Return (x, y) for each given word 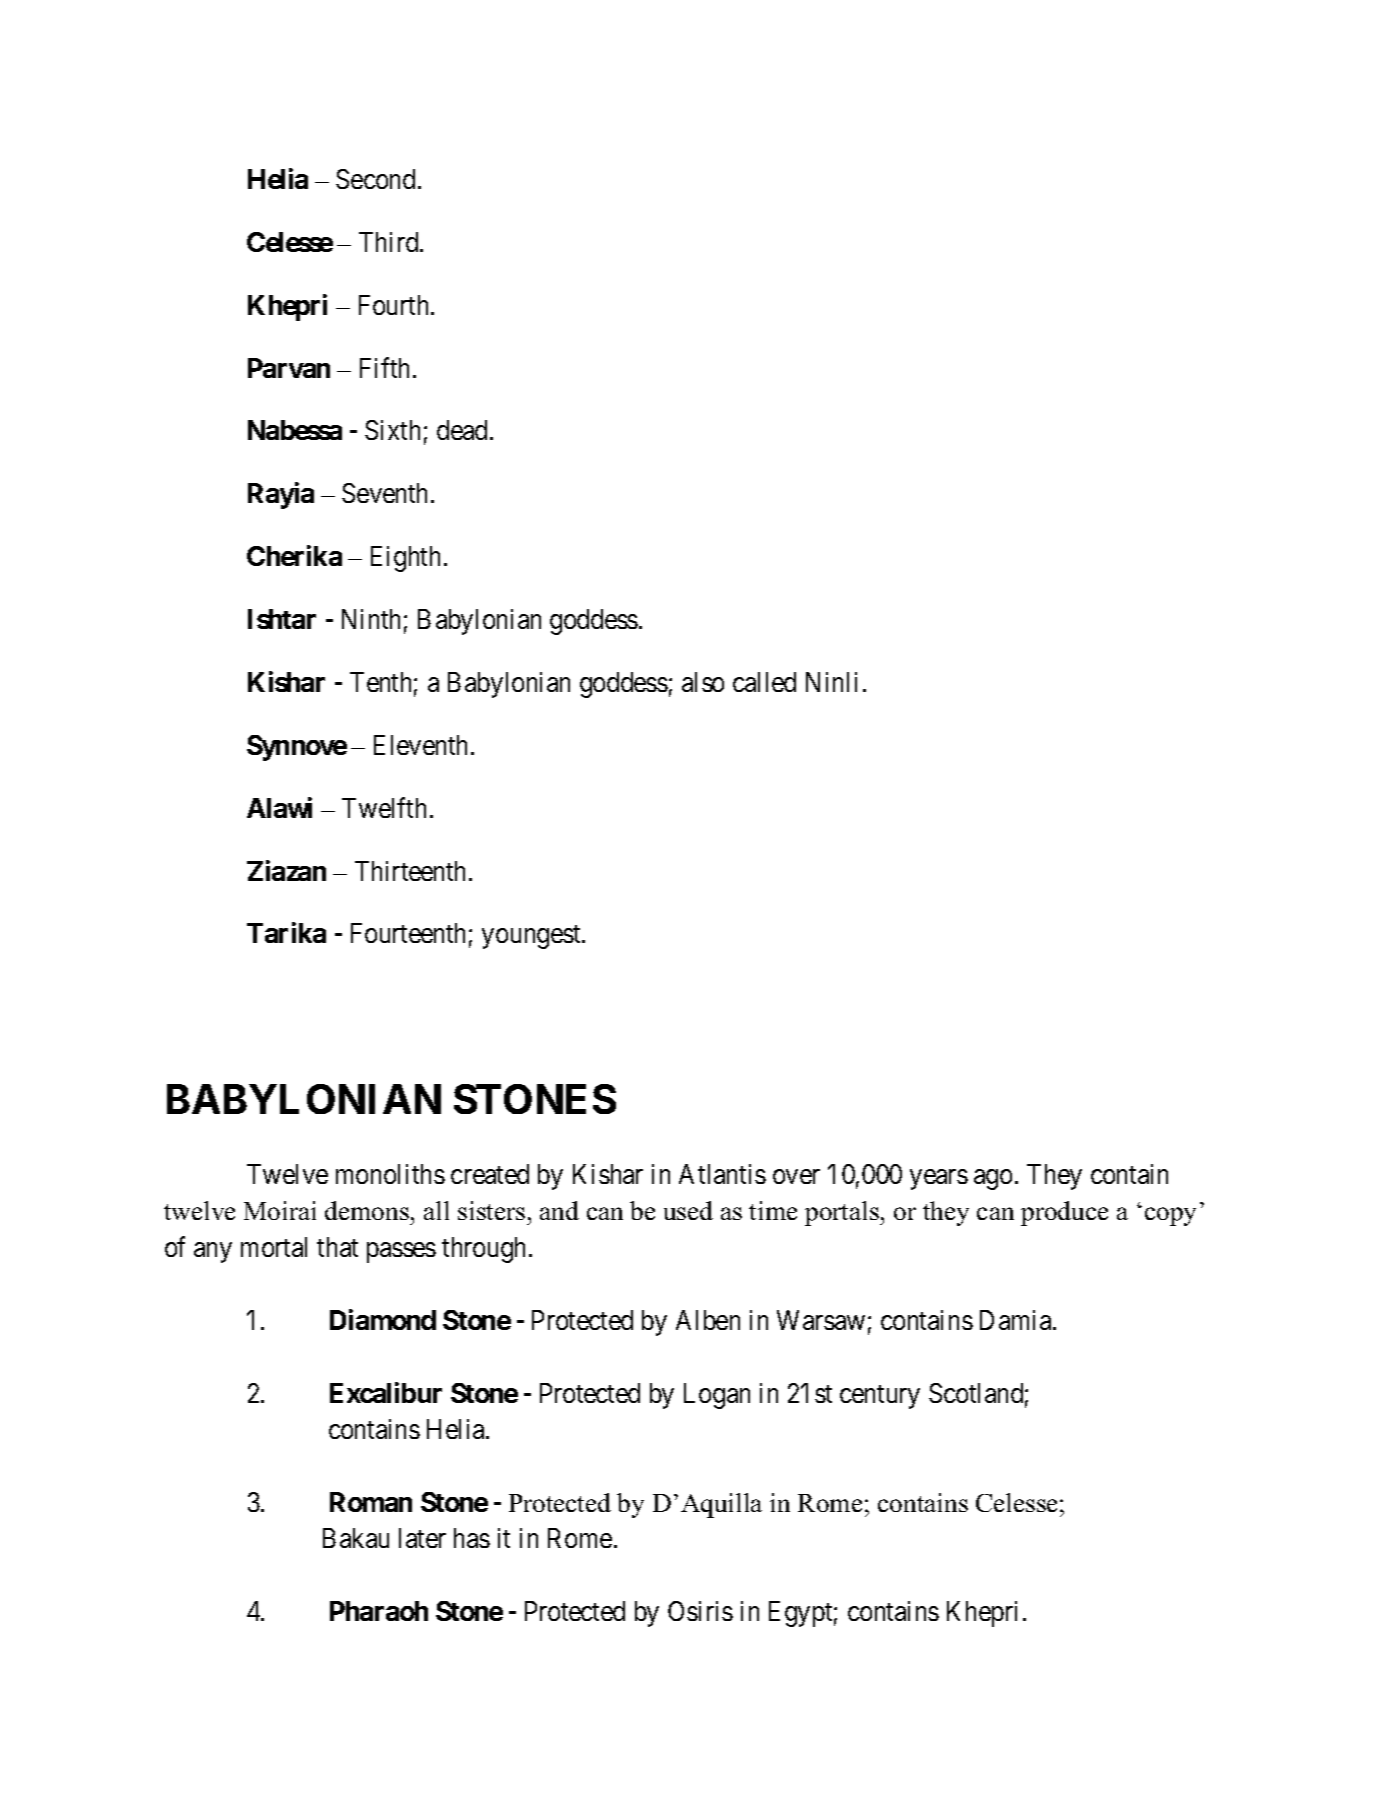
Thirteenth (412, 871)
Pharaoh (379, 1611)
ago (993, 1179)
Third (390, 242)
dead (462, 430)
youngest (532, 937)
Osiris (700, 1611)
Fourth (395, 305)
